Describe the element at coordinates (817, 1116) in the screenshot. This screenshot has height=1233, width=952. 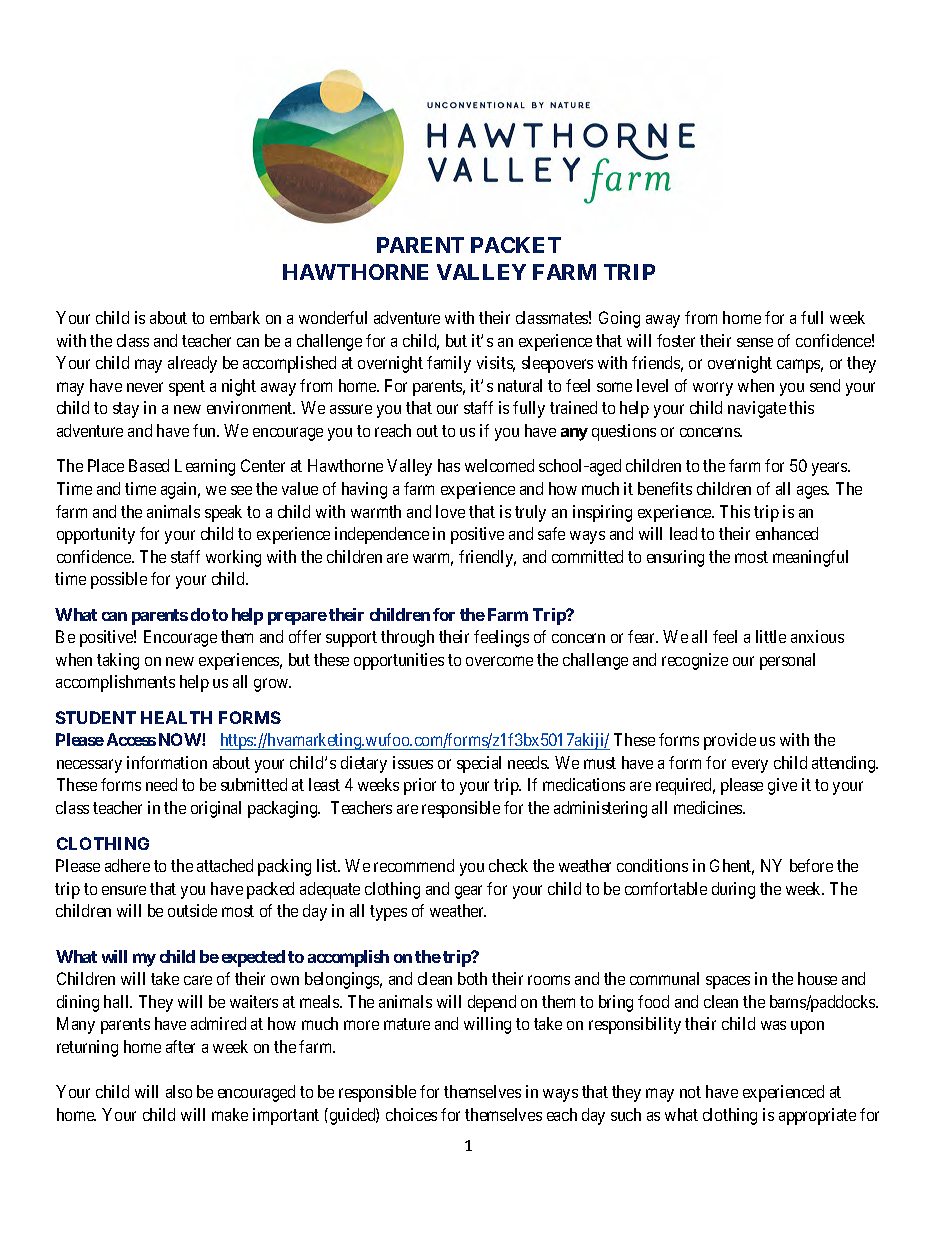
I see `appropriate` at that location.
